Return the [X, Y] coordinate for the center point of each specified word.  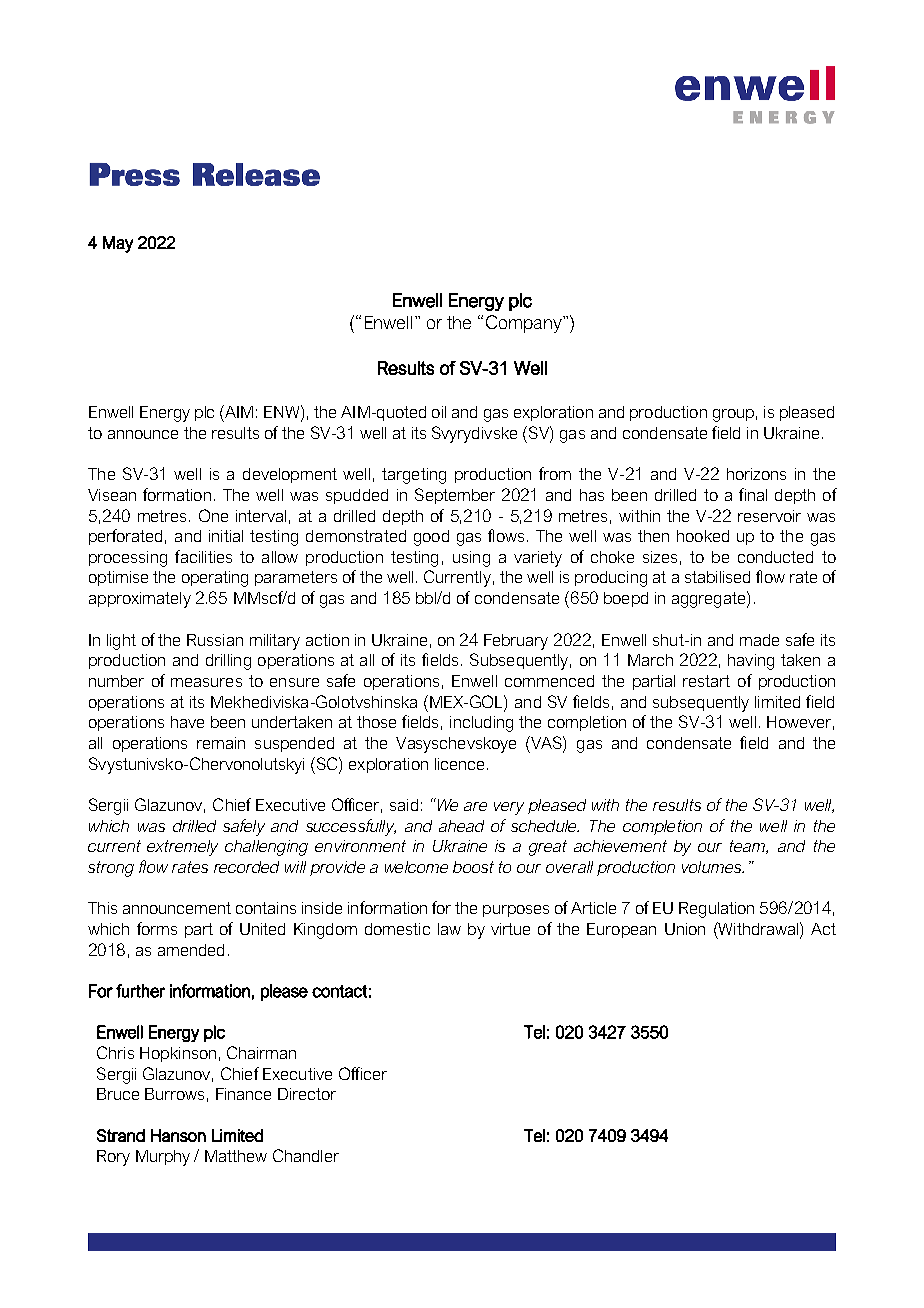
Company [525, 324]
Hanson [178, 1135]
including [481, 724]
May [118, 244]
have [187, 722]
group [733, 415]
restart [706, 681]
